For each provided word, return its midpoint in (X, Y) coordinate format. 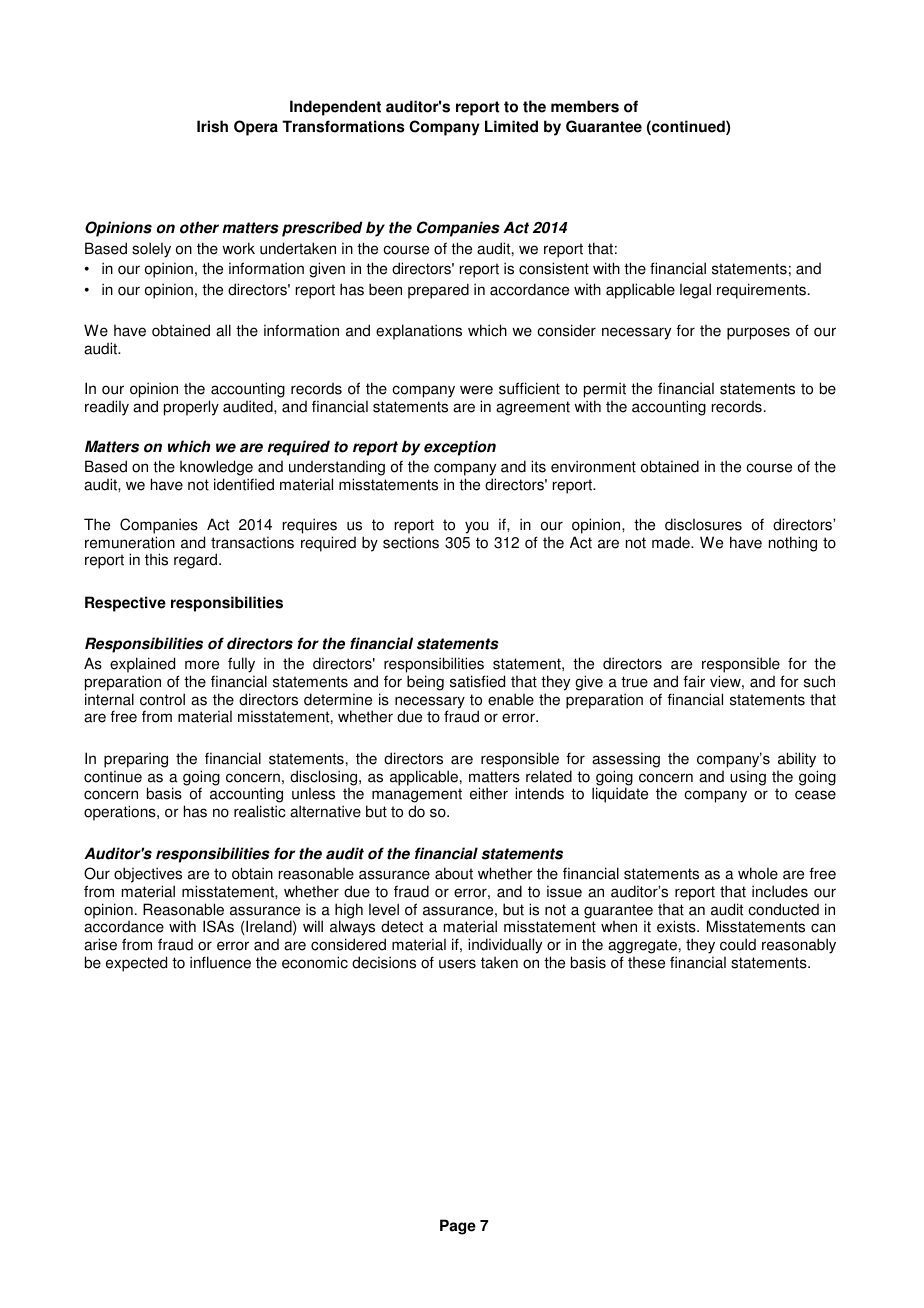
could (738, 944)
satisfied (477, 681)
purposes (758, 333)
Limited (511, 126)
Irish (212, 126)
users (457, 964)
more (202, 665)
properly (191, 408)
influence (220, 962)
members (585, 106)
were (476, 390)
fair (694, 681)
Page (458, 1227)
